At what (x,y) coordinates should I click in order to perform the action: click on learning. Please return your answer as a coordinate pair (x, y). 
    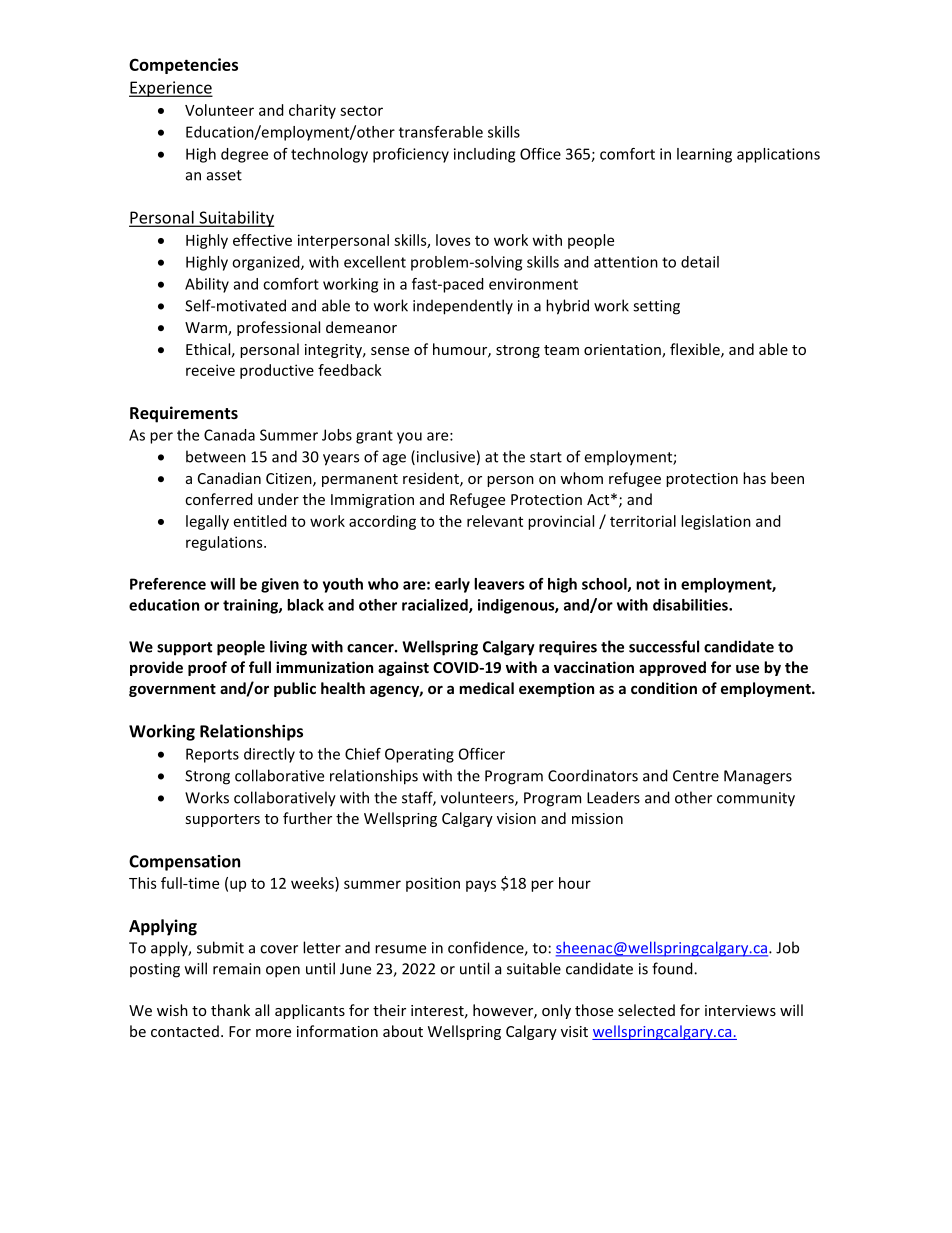
    Looking at the image, I should click on (704, 155).
